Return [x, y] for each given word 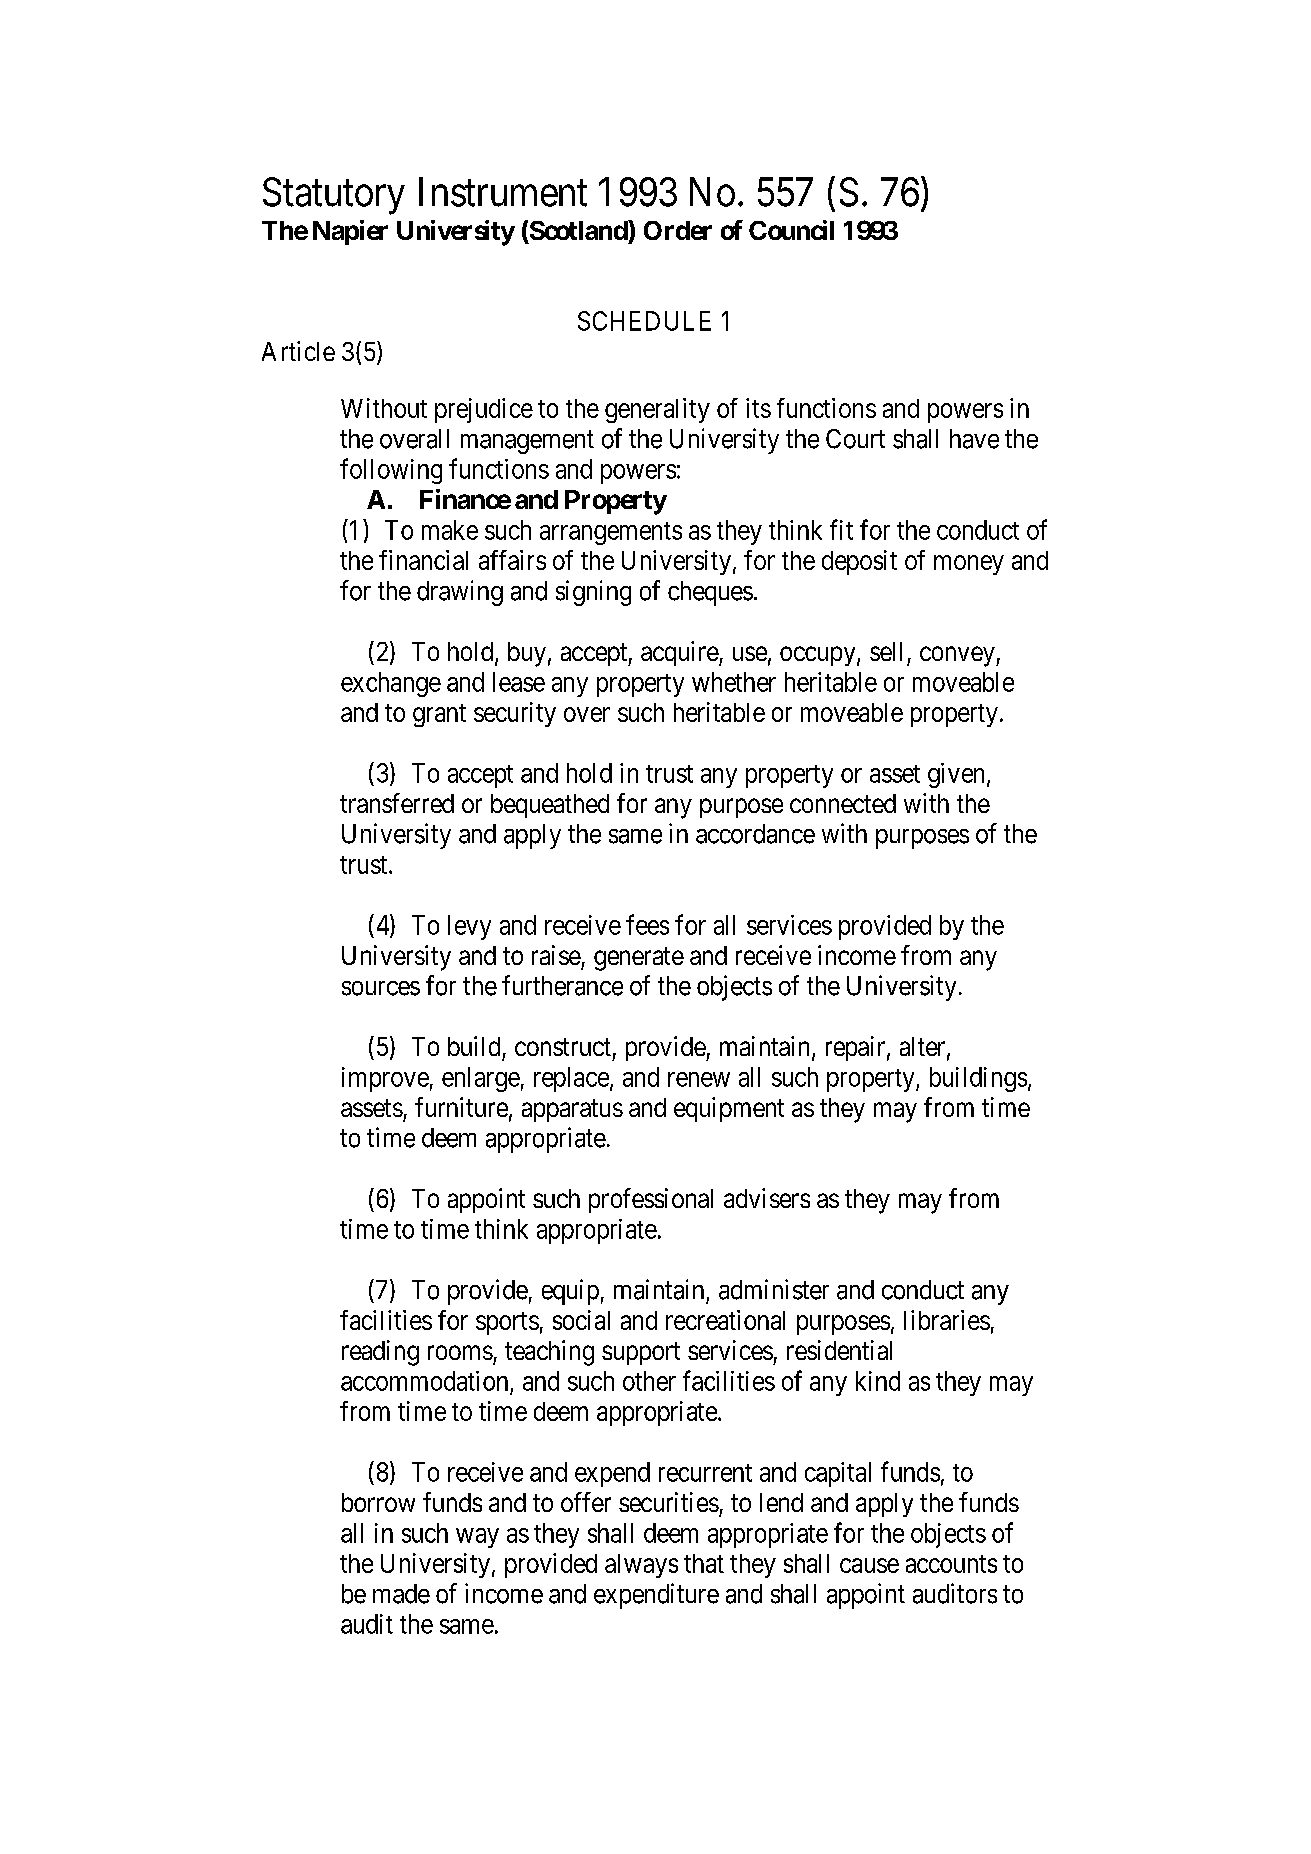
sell [886, 651]
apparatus [572, 1110]
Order [678, 230]
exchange [391, 684]
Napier [350, 232]
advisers [767, 1198]
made [401, 1594]
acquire [680, 653]
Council [791, 230]
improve [385, 1079]
